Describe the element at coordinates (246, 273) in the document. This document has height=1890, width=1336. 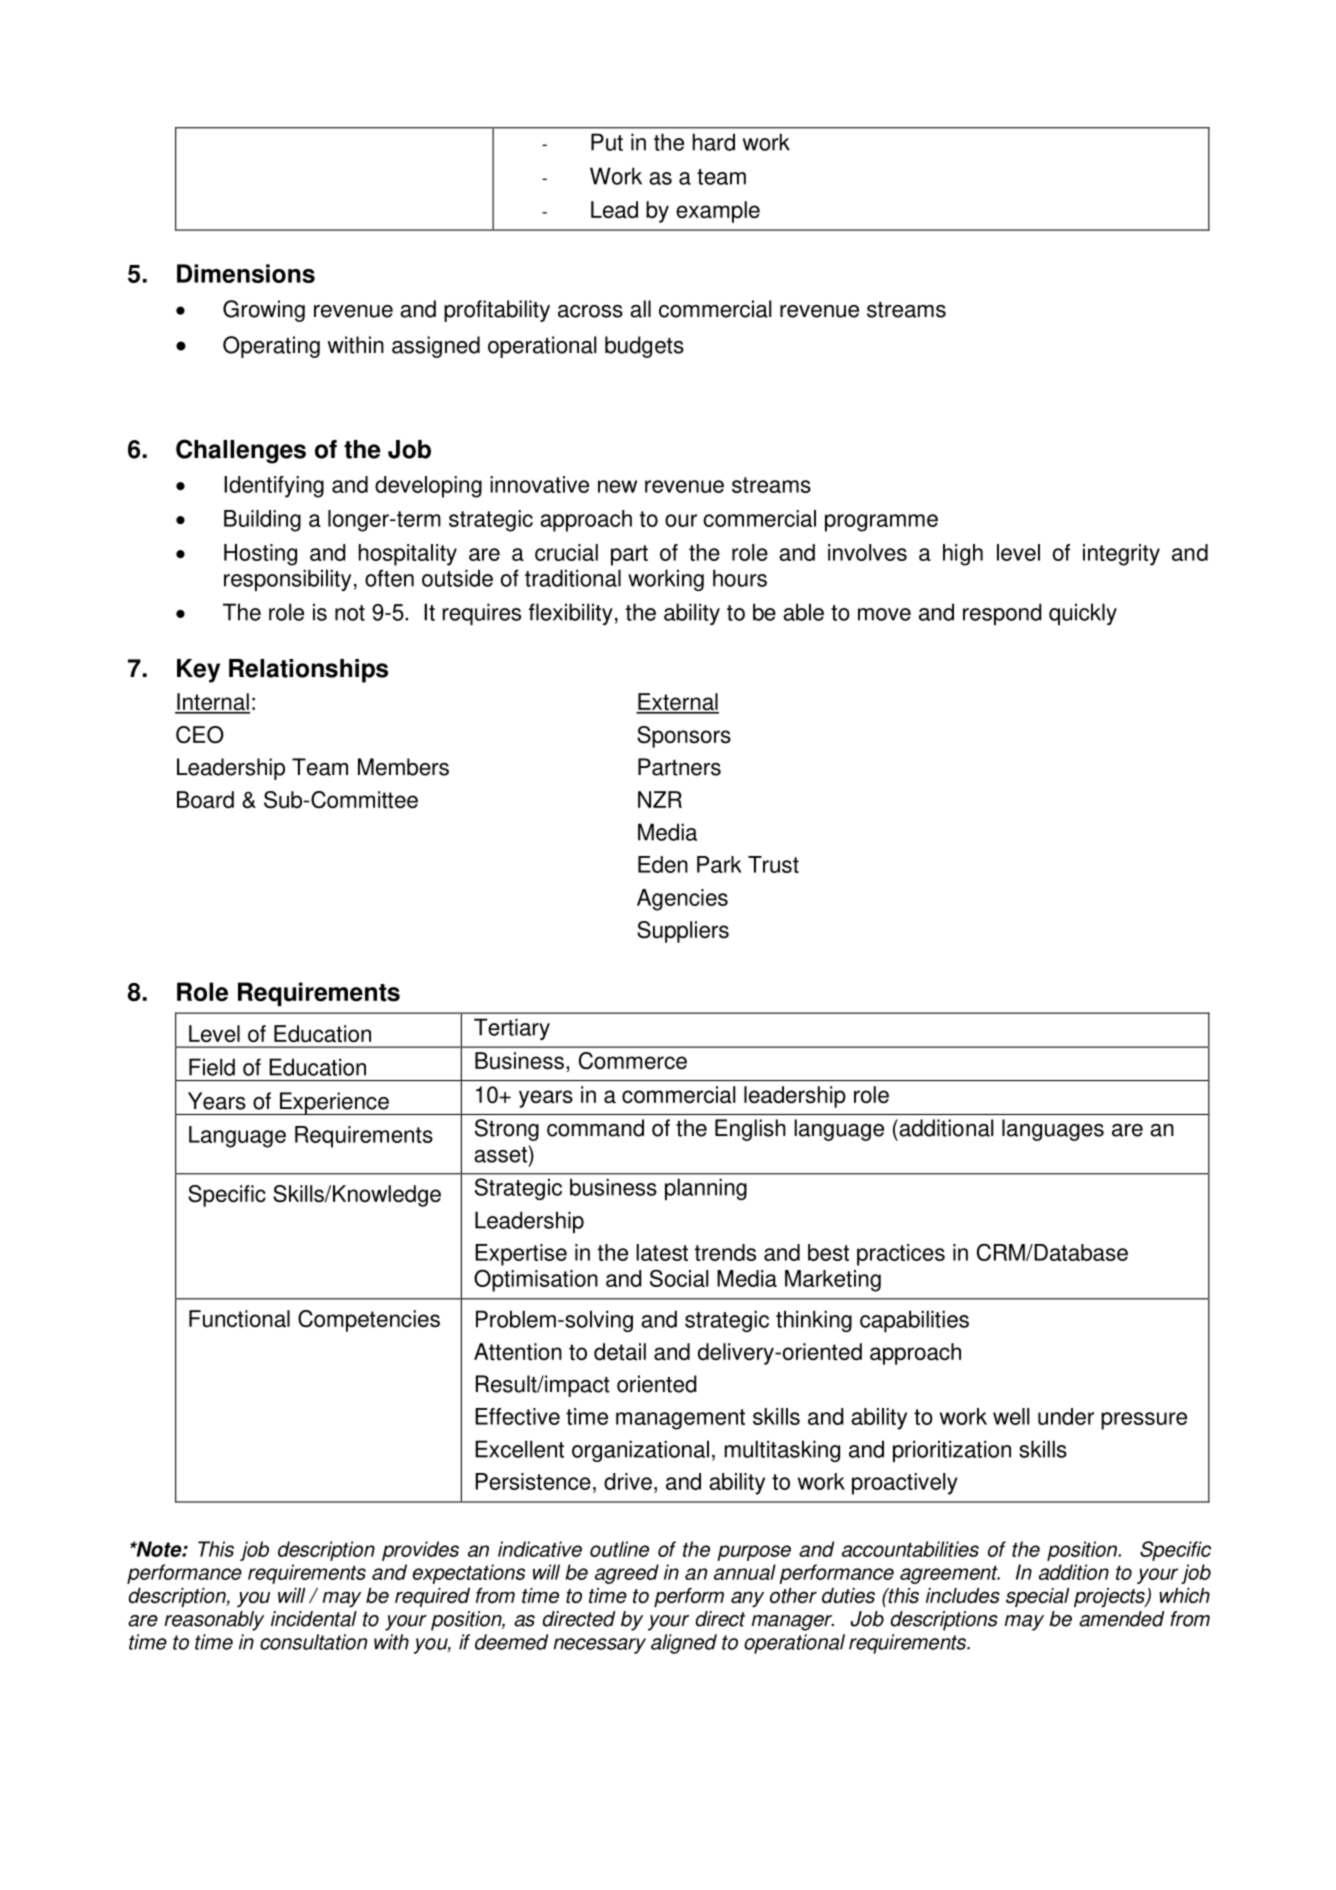
I see `Dimensions` at that location.
